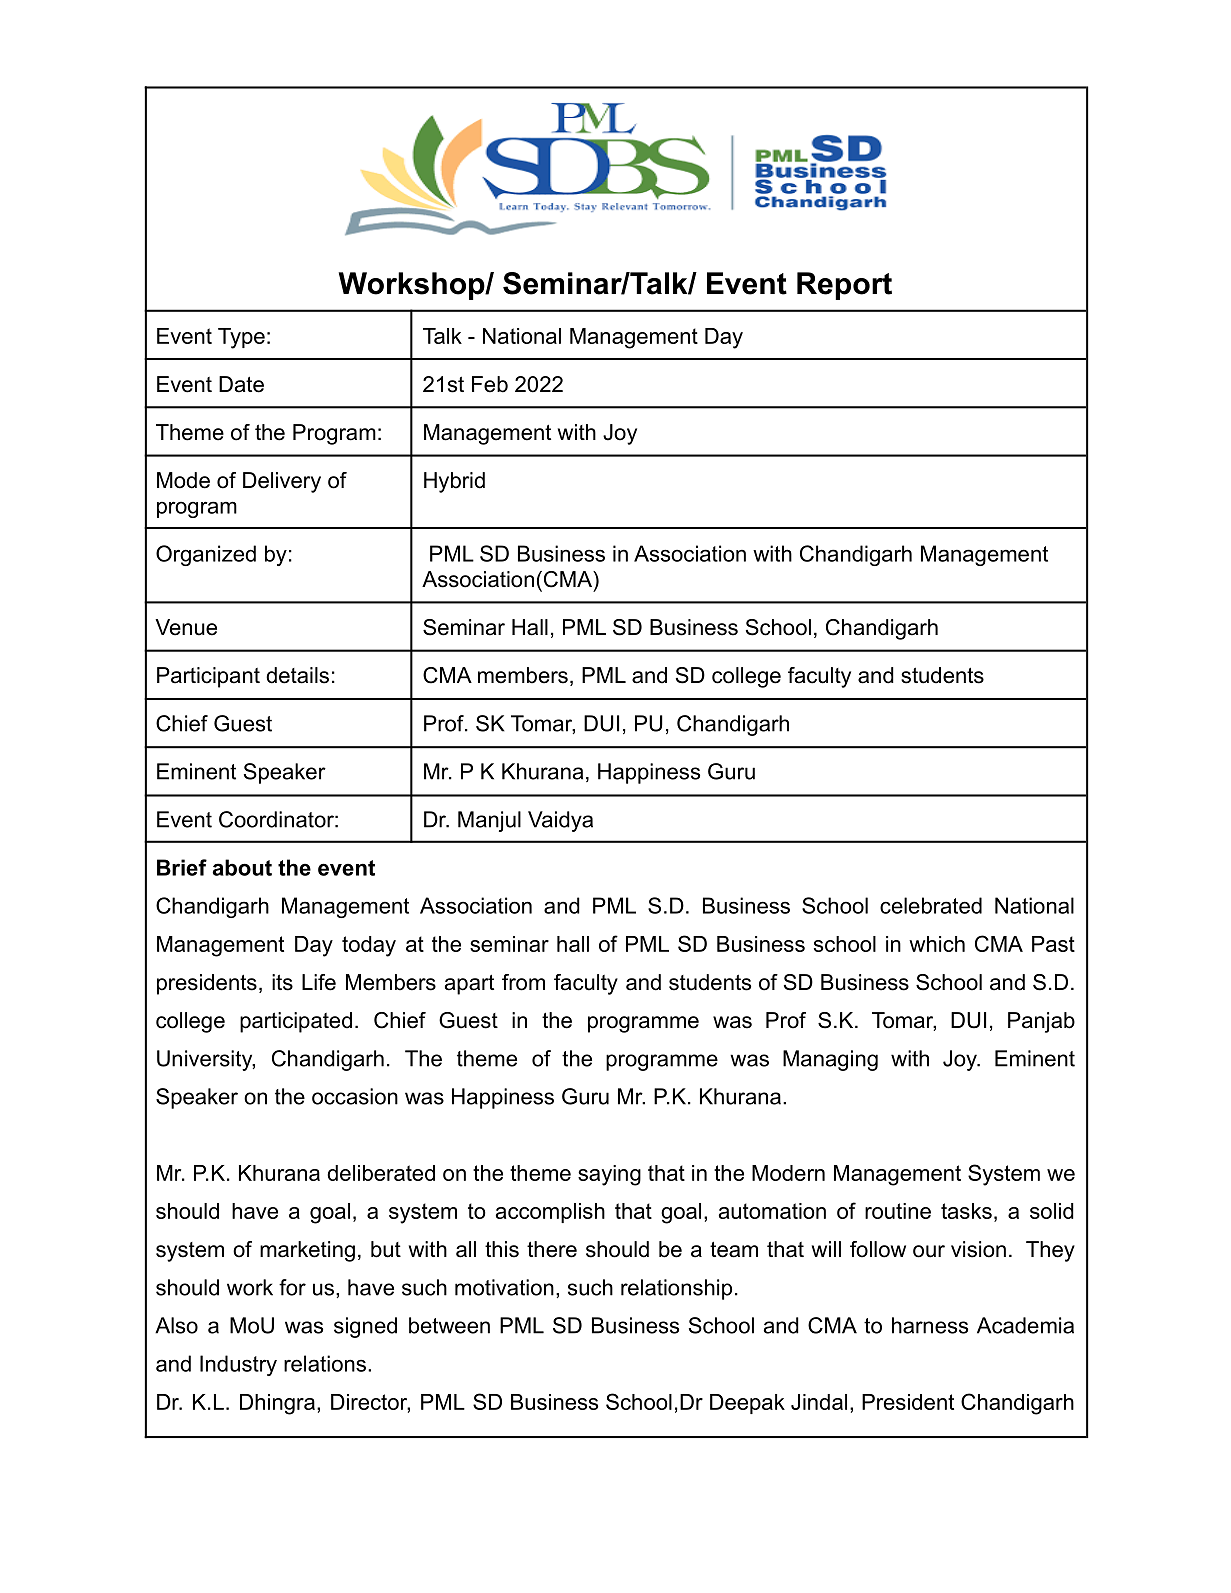 The width and height of the screenshot is (1231, 1593). Describe the element at coordinates (241, 338) in the screenshot. I see `Type` at that location.
